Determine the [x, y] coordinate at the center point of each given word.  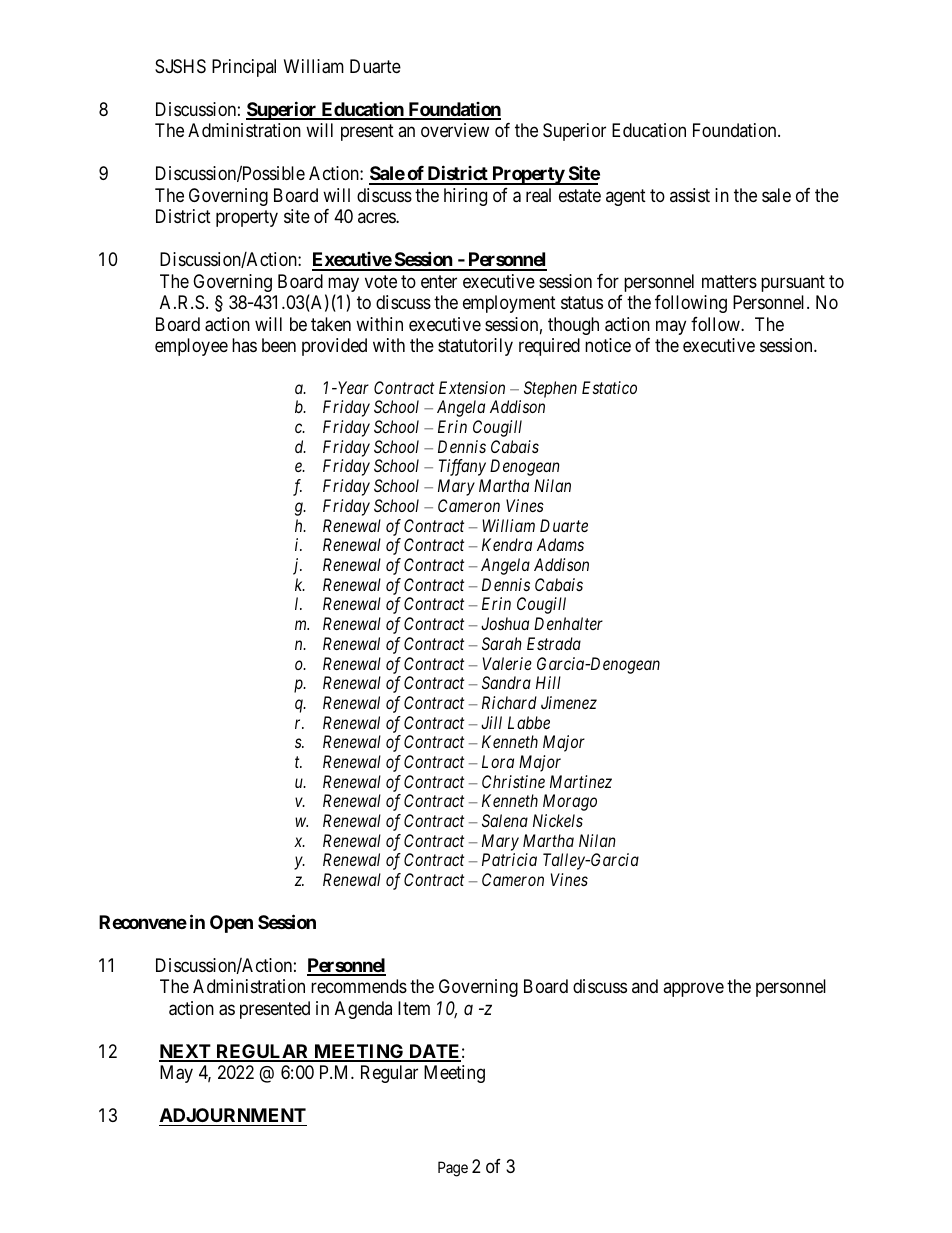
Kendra [507, 544]
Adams [560, 544]
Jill [491, 722]
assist [690, 195]
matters [729, 282]
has [244, 345]
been [279, 345]
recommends [359, 986]
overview [455, 130]
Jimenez [569, 702]
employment [509, 304]
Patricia [509, 859]
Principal [244, 68]
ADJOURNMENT [233, 1115]
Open [231, 924]
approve [693, 990]
